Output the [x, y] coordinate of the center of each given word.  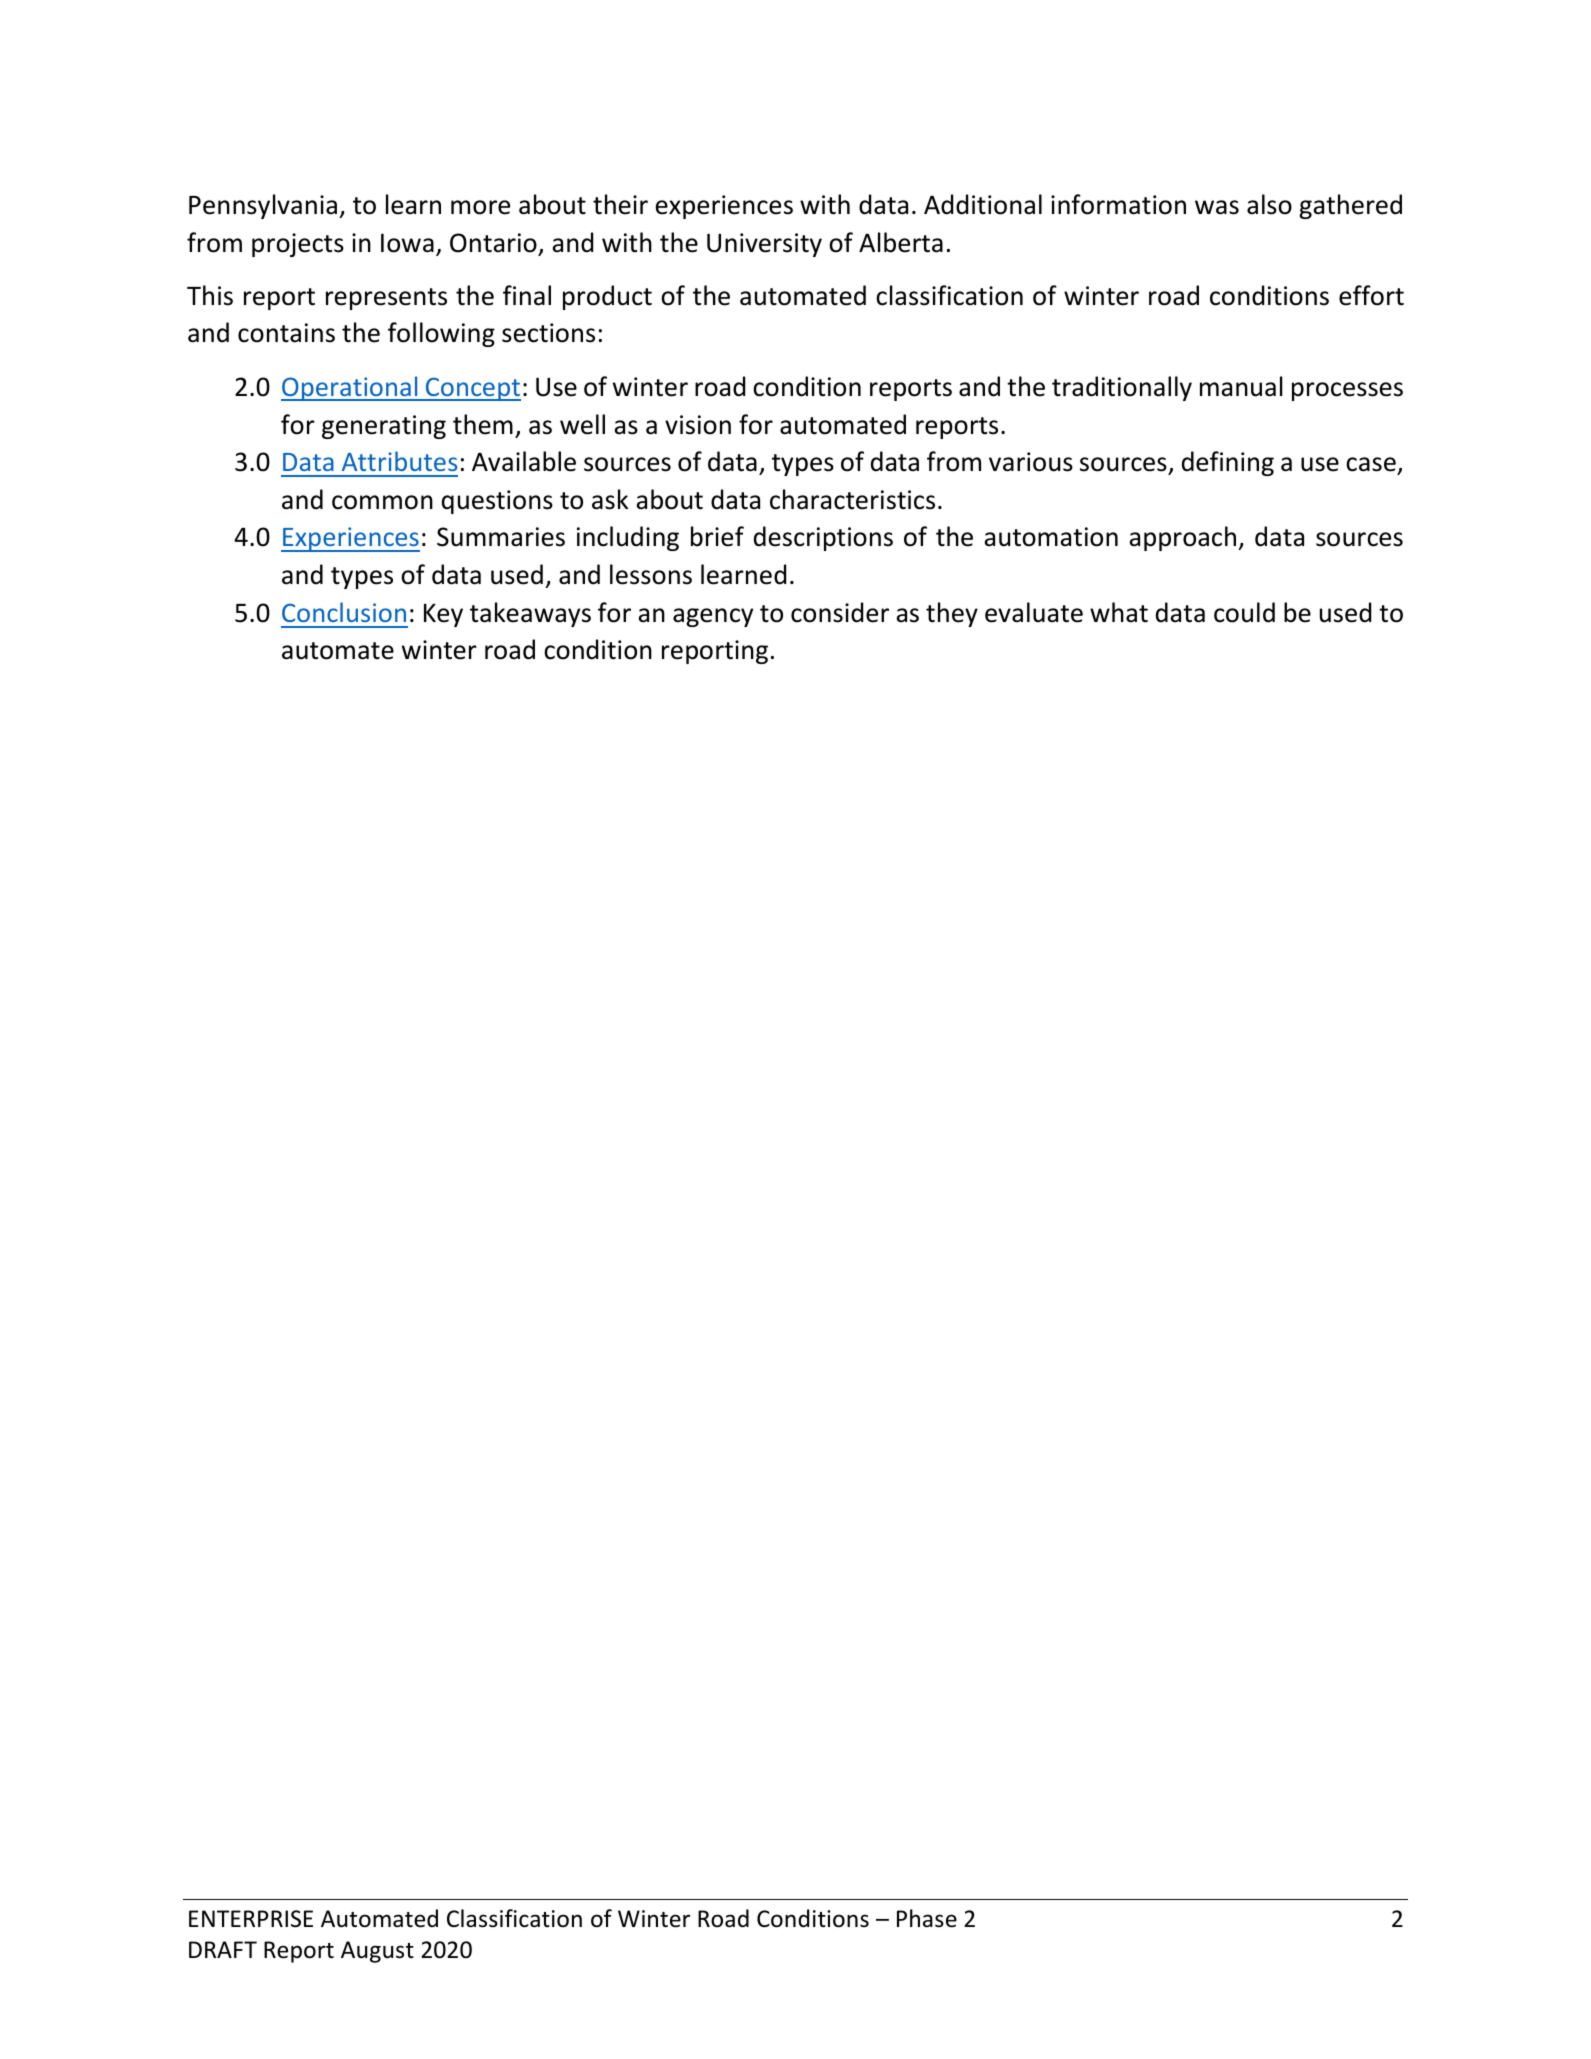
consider [840, 612]
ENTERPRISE [251, 1919]
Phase [927, 1918]
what [1119, 612]
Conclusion [344, 612]
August [377, 1952]
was [1217, 207]
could [1244, 612]
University [764, 245]
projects [298, 245]
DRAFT [223, 1949]
